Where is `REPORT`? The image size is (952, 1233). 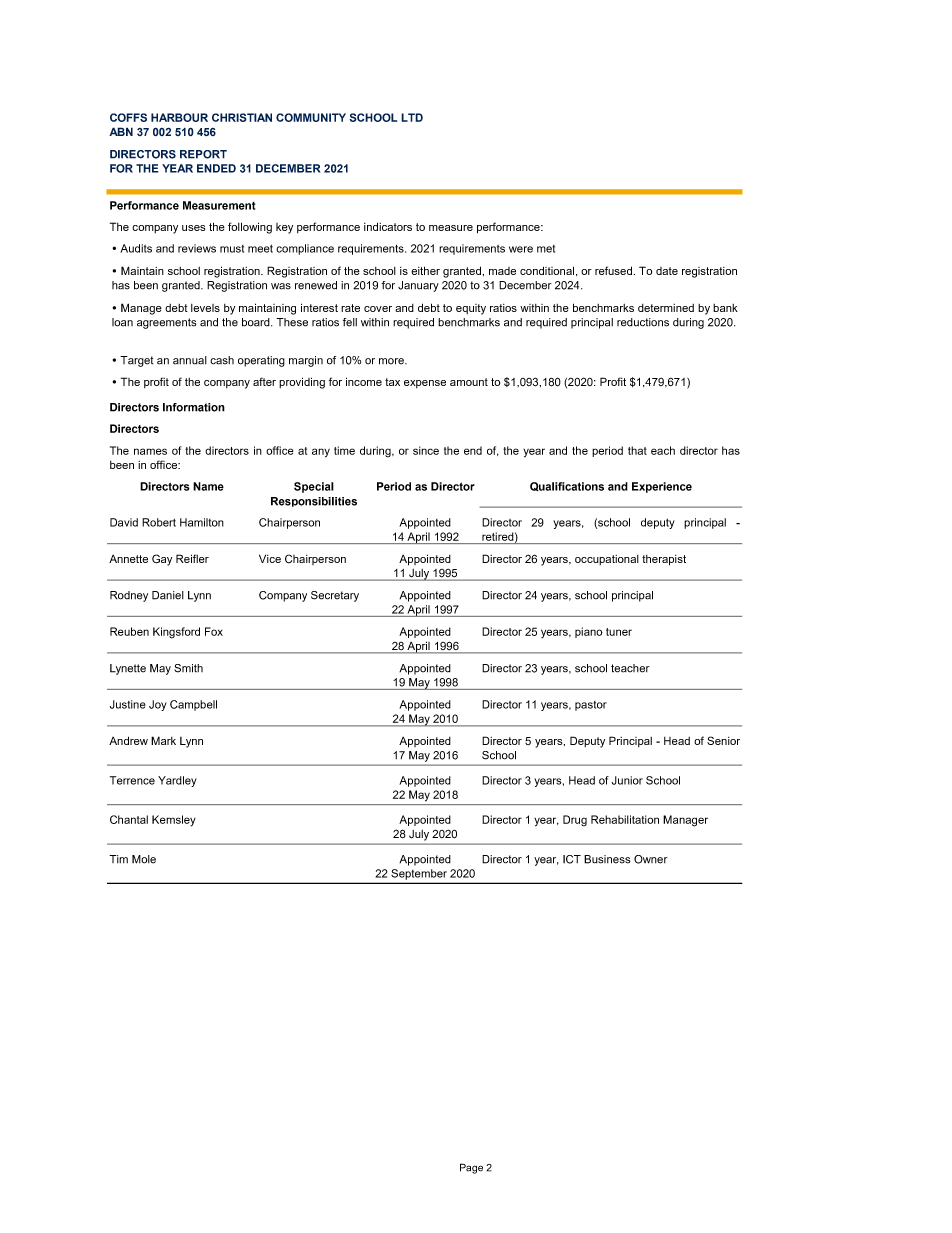 REPORT is located at coordinates (203, 154).
